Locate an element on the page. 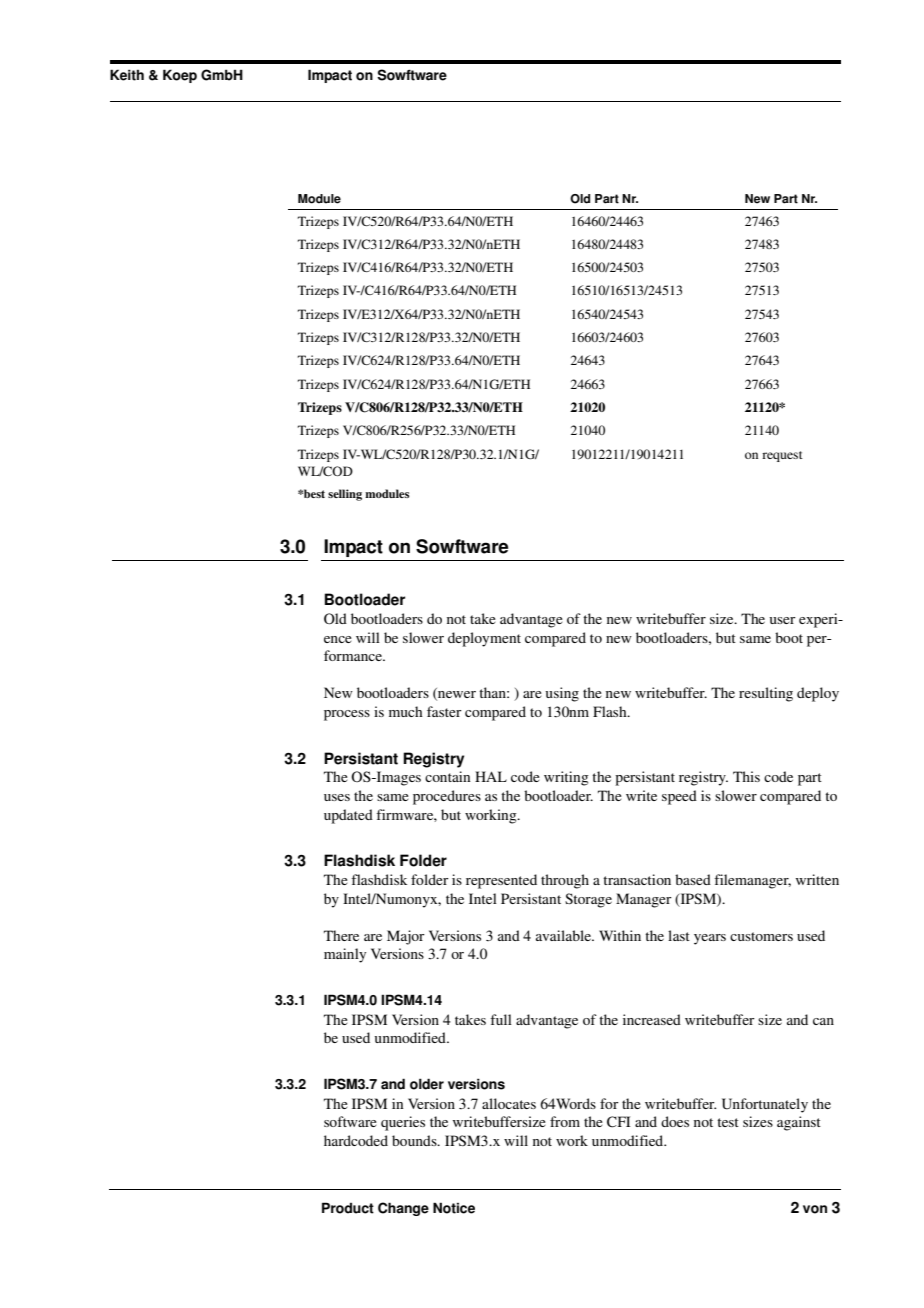 Image resolution: width=924 pixels, height=1308 pixels. Keith is located at coordinates (127, 75).
